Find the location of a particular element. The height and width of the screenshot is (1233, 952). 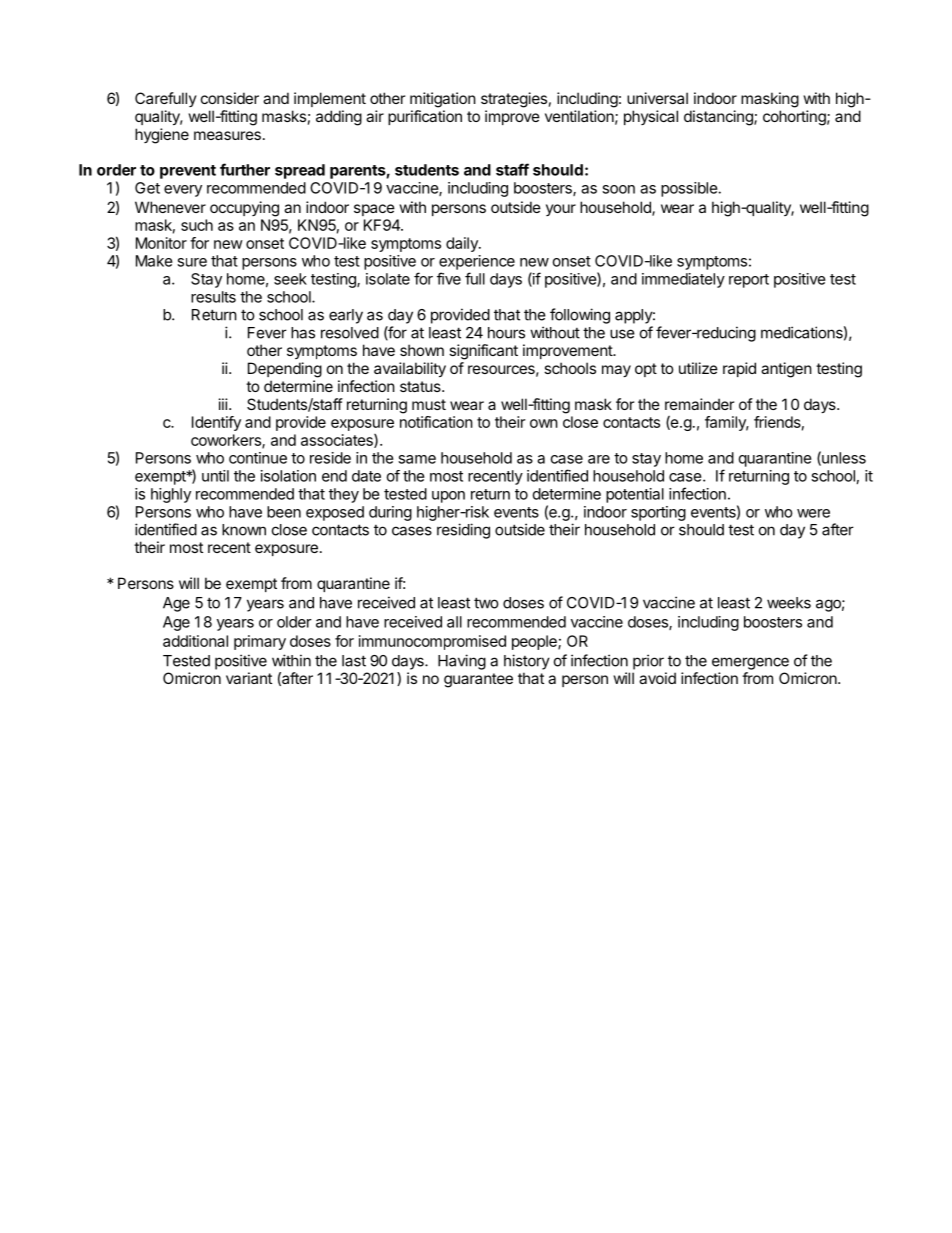

distancing is located at coordinates (719, 118).
